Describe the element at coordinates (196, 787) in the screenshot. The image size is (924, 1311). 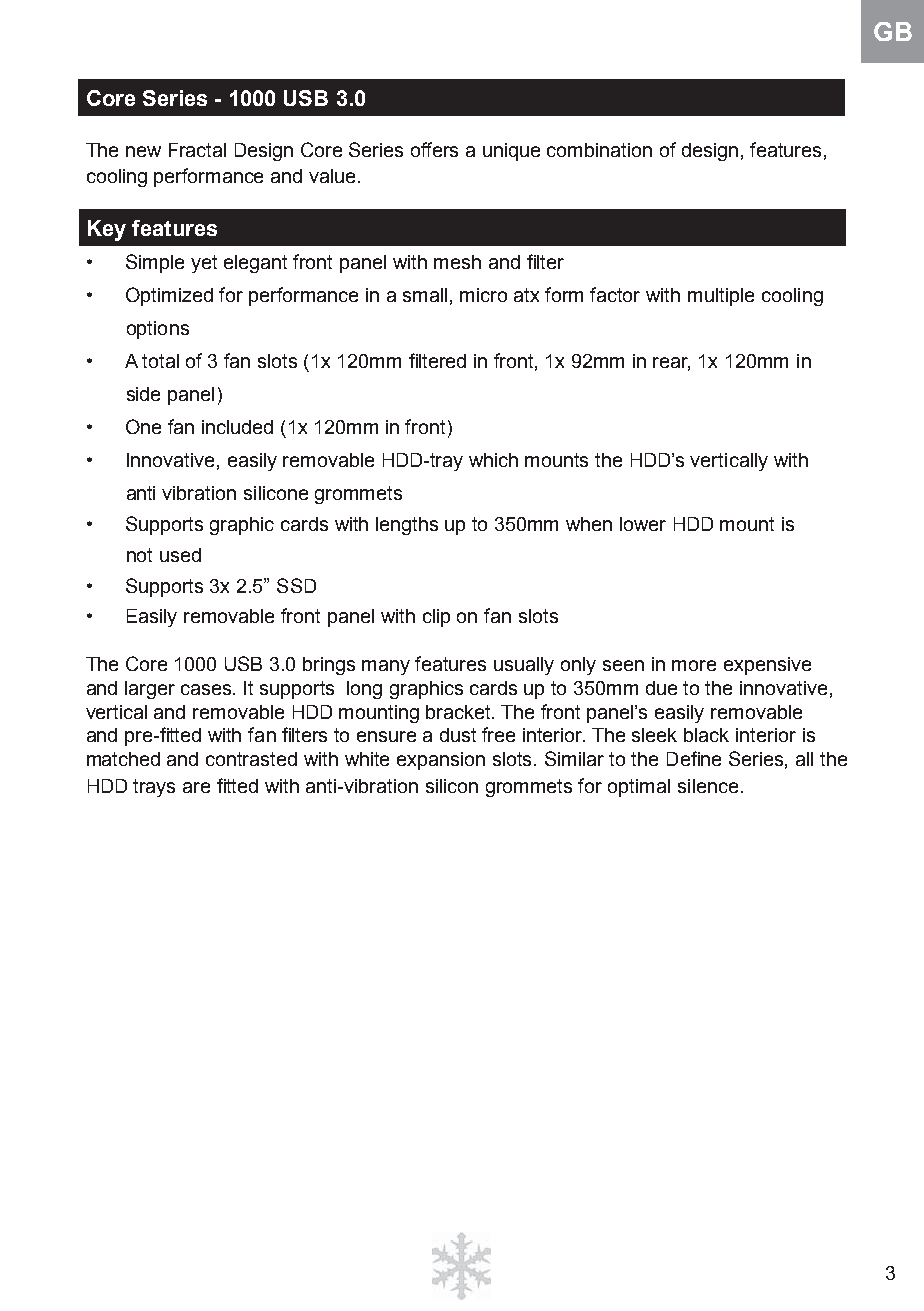
I see `are` at that location.
